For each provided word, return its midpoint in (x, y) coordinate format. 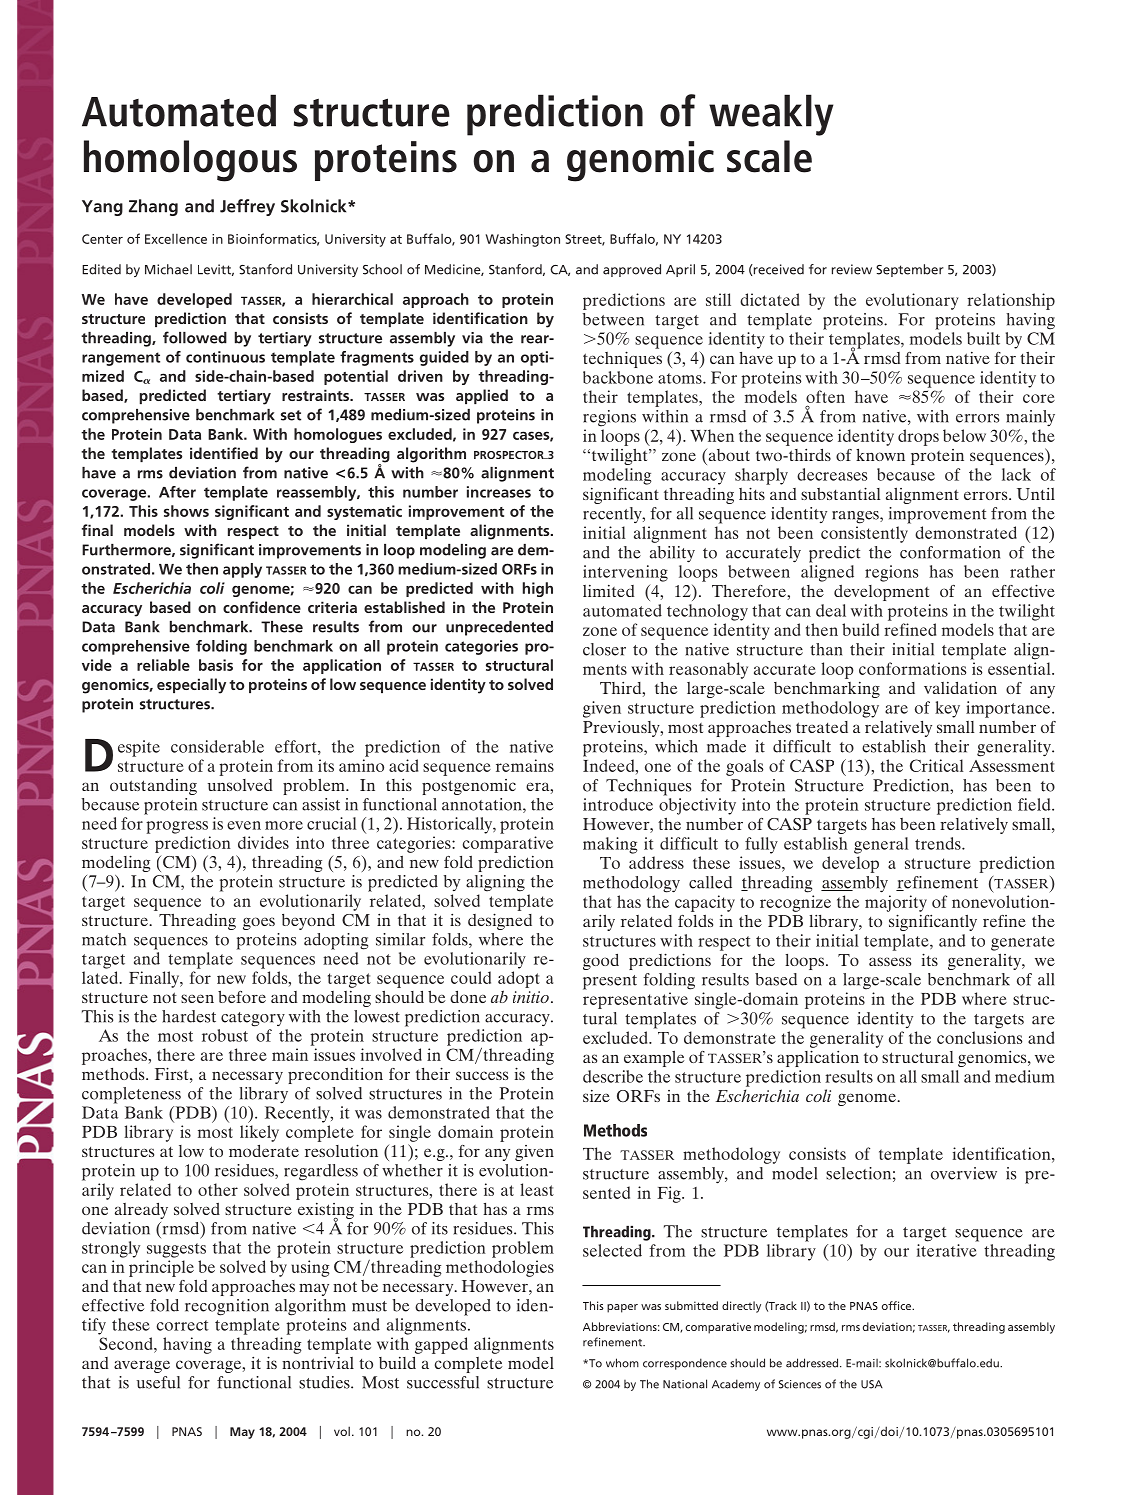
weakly (771, 115)
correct (182, 1325)
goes (259, 923)
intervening (625, 573)
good (601, 962)
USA (872, 1384)
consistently (864, 534)
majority (896, 903)
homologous (190, 161)
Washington (522, 240)
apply (242, 570)
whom (622, 1363)
